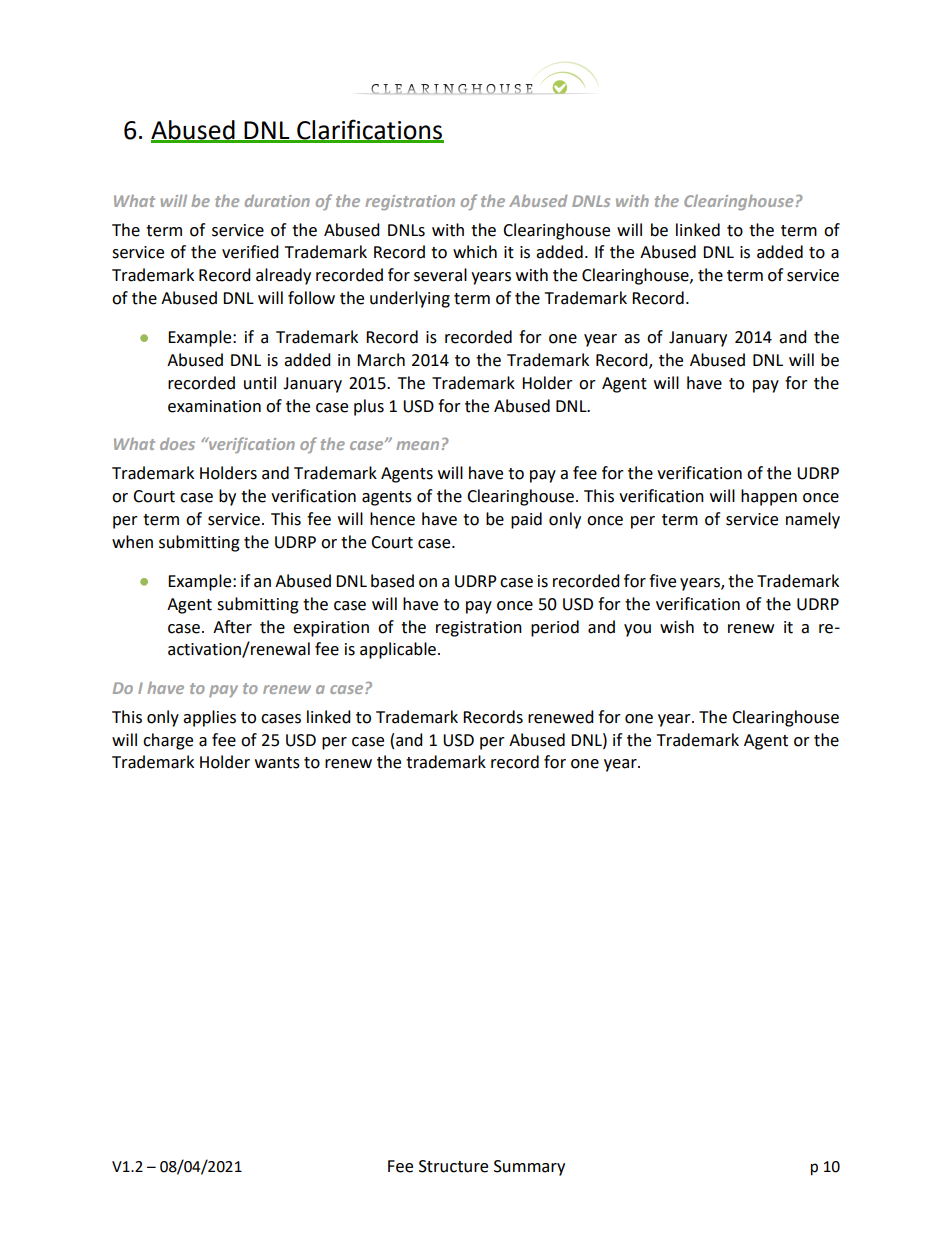 Image resolution: width=952 pixels, height=1233 pixels. What do you see at coordinates (453, 1166) in the document?
I see `Structure` at bounding box center [453, 1166].
